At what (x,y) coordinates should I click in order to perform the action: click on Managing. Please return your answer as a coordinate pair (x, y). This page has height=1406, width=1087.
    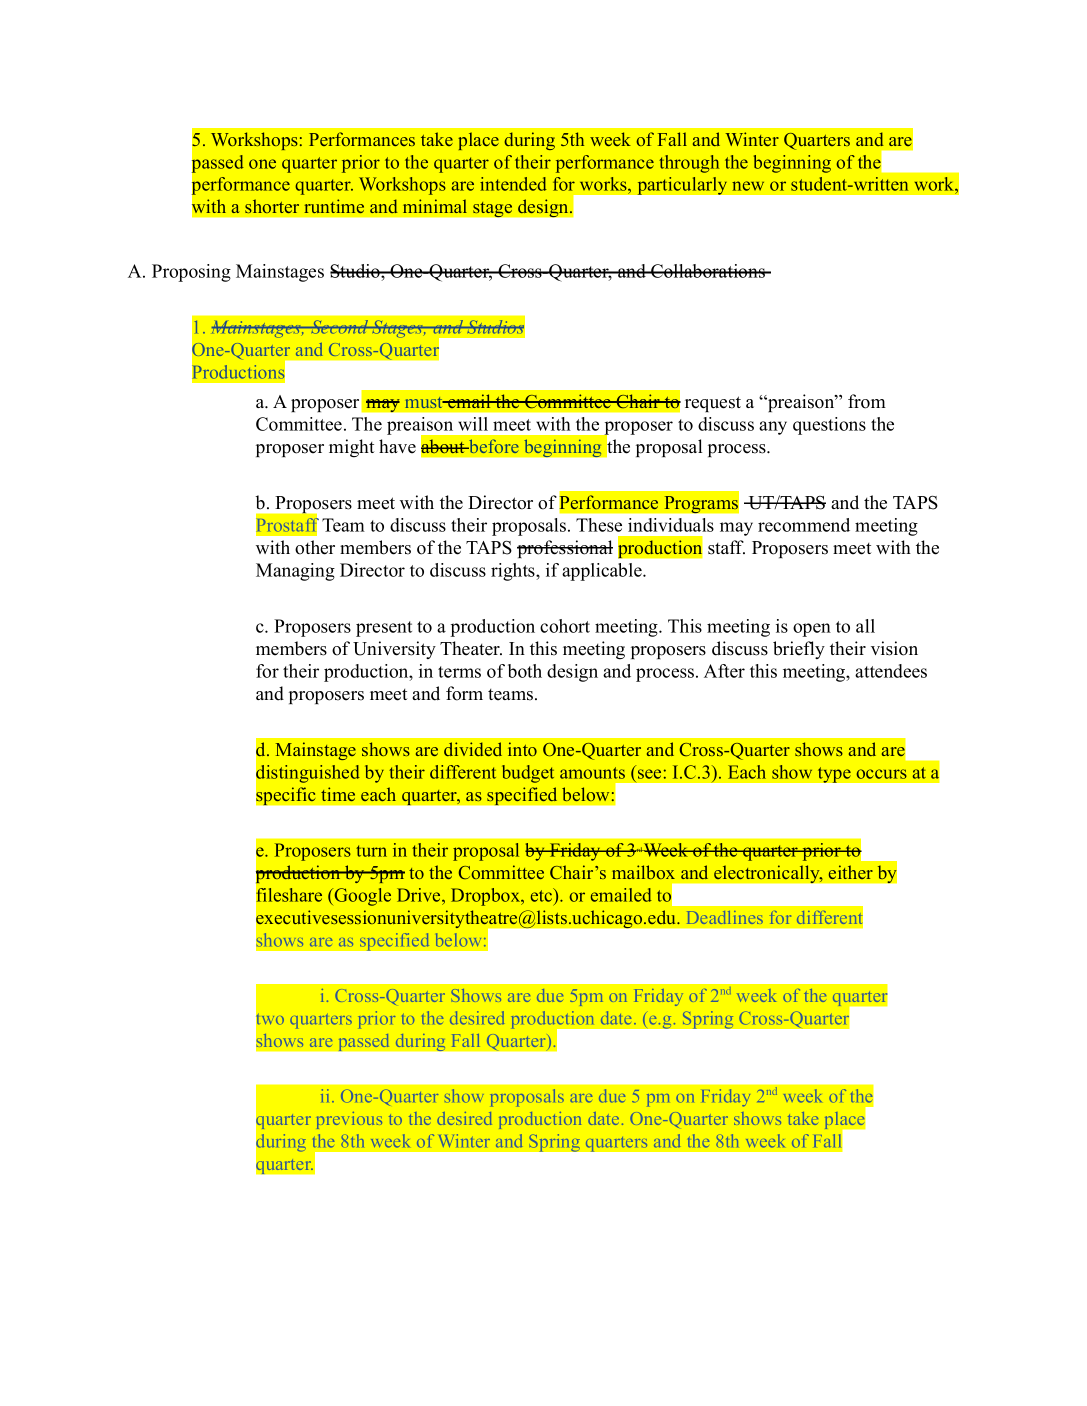
    Looking at the image, I should click on (295, 572).
